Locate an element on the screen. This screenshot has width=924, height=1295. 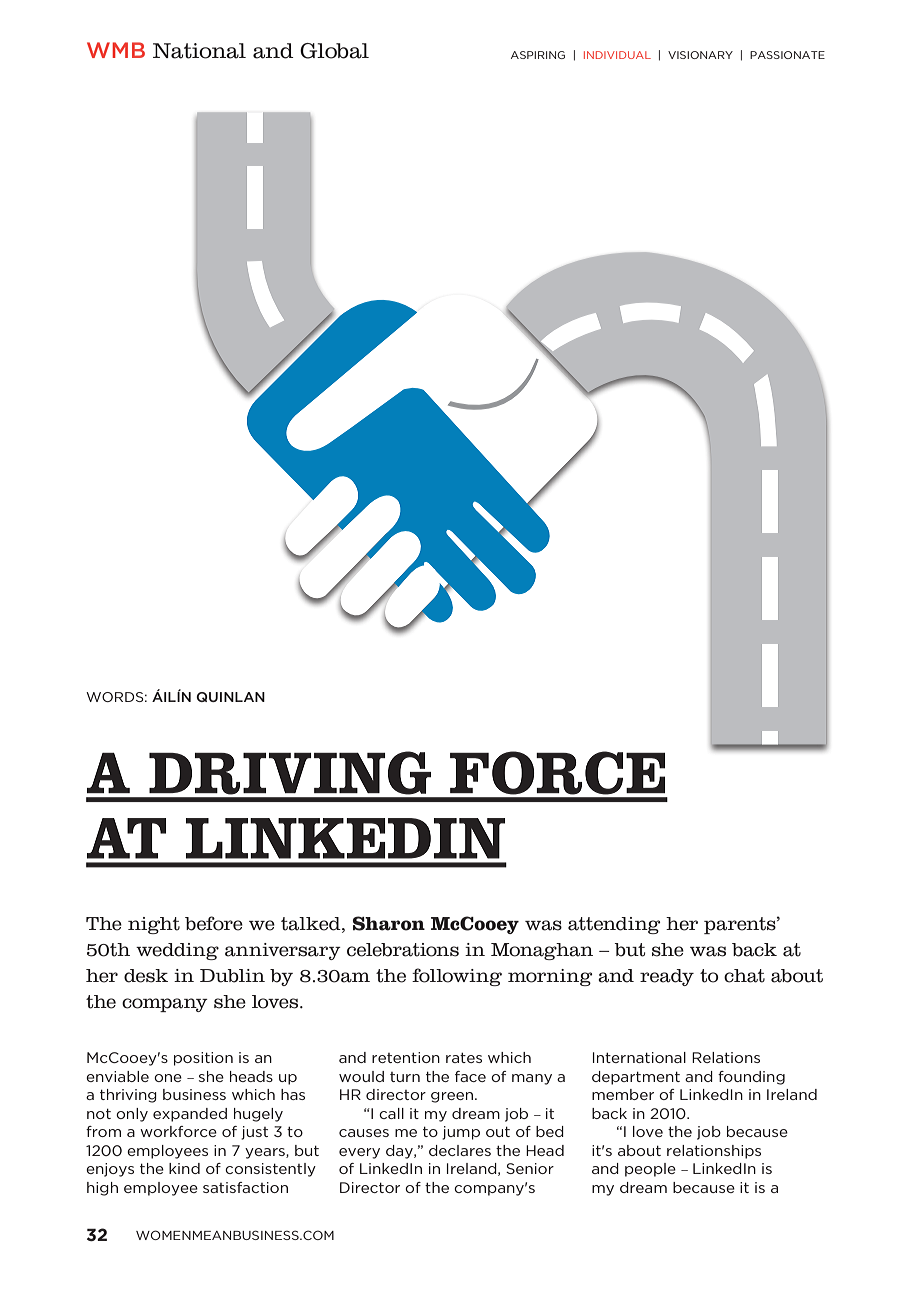
QUINLAN is located at coordinates (230, 697).
